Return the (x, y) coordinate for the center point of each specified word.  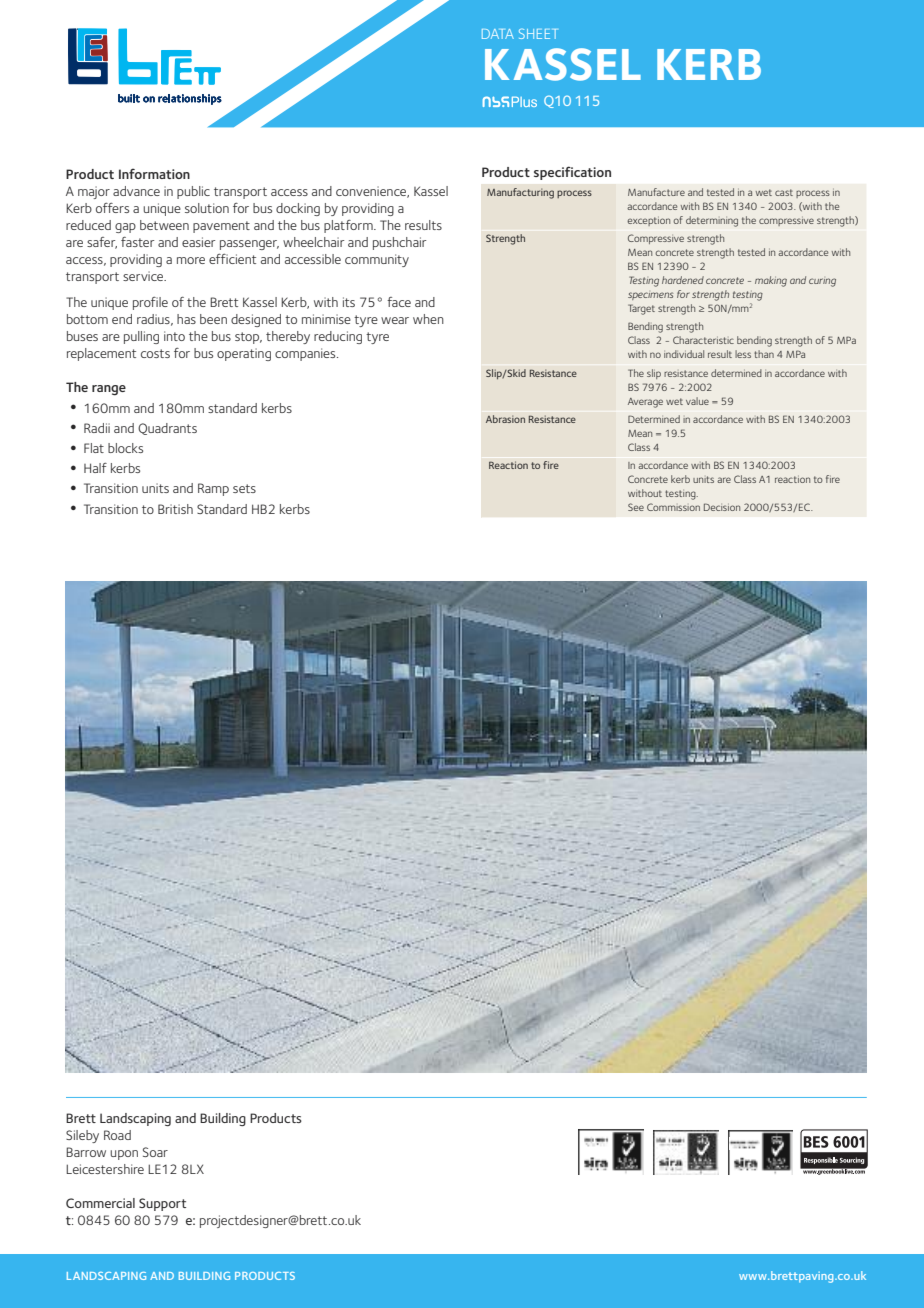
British (175, 509)
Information (154, 173)
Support (162, 1204)
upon (124, 1155)
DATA (498, 34)
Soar (155, 1152)
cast (784, 192)
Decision (722, 507)
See (636, 507)
